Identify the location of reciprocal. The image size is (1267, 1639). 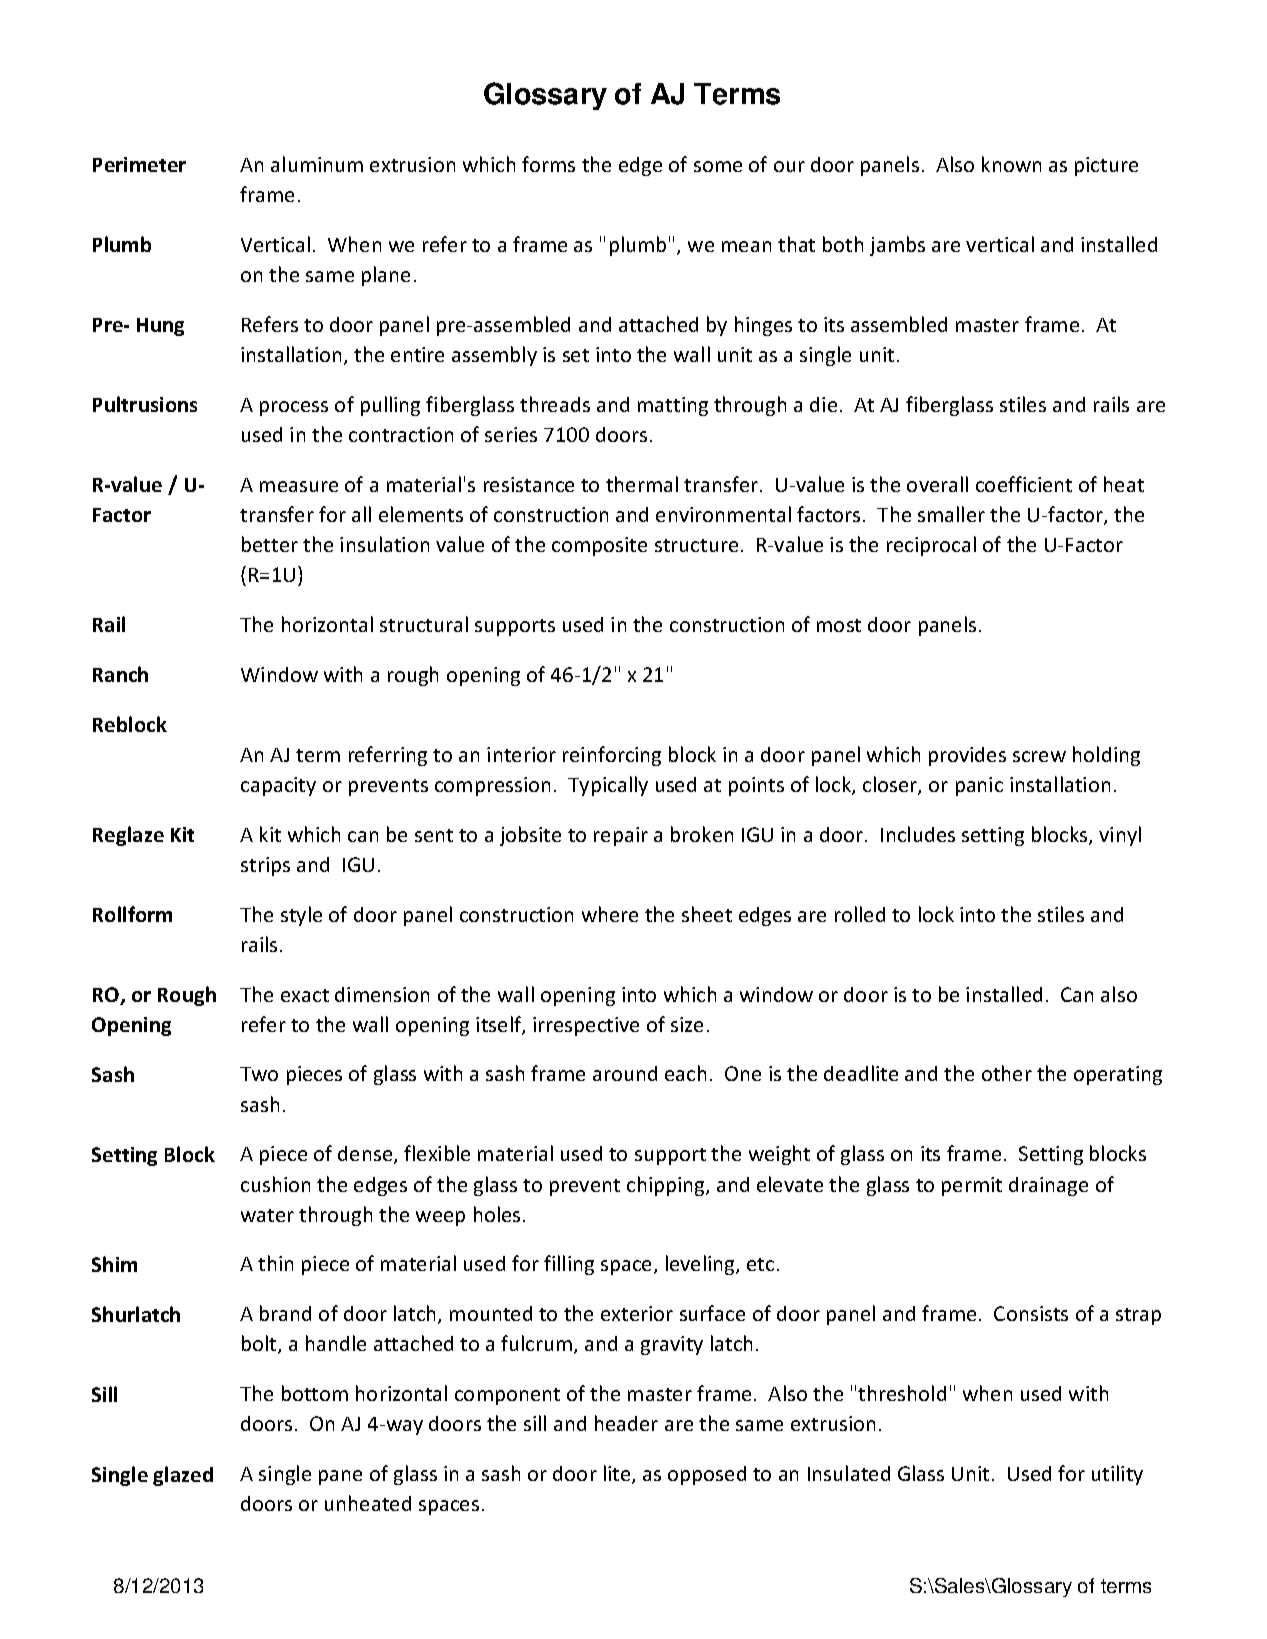
(931, 546).
